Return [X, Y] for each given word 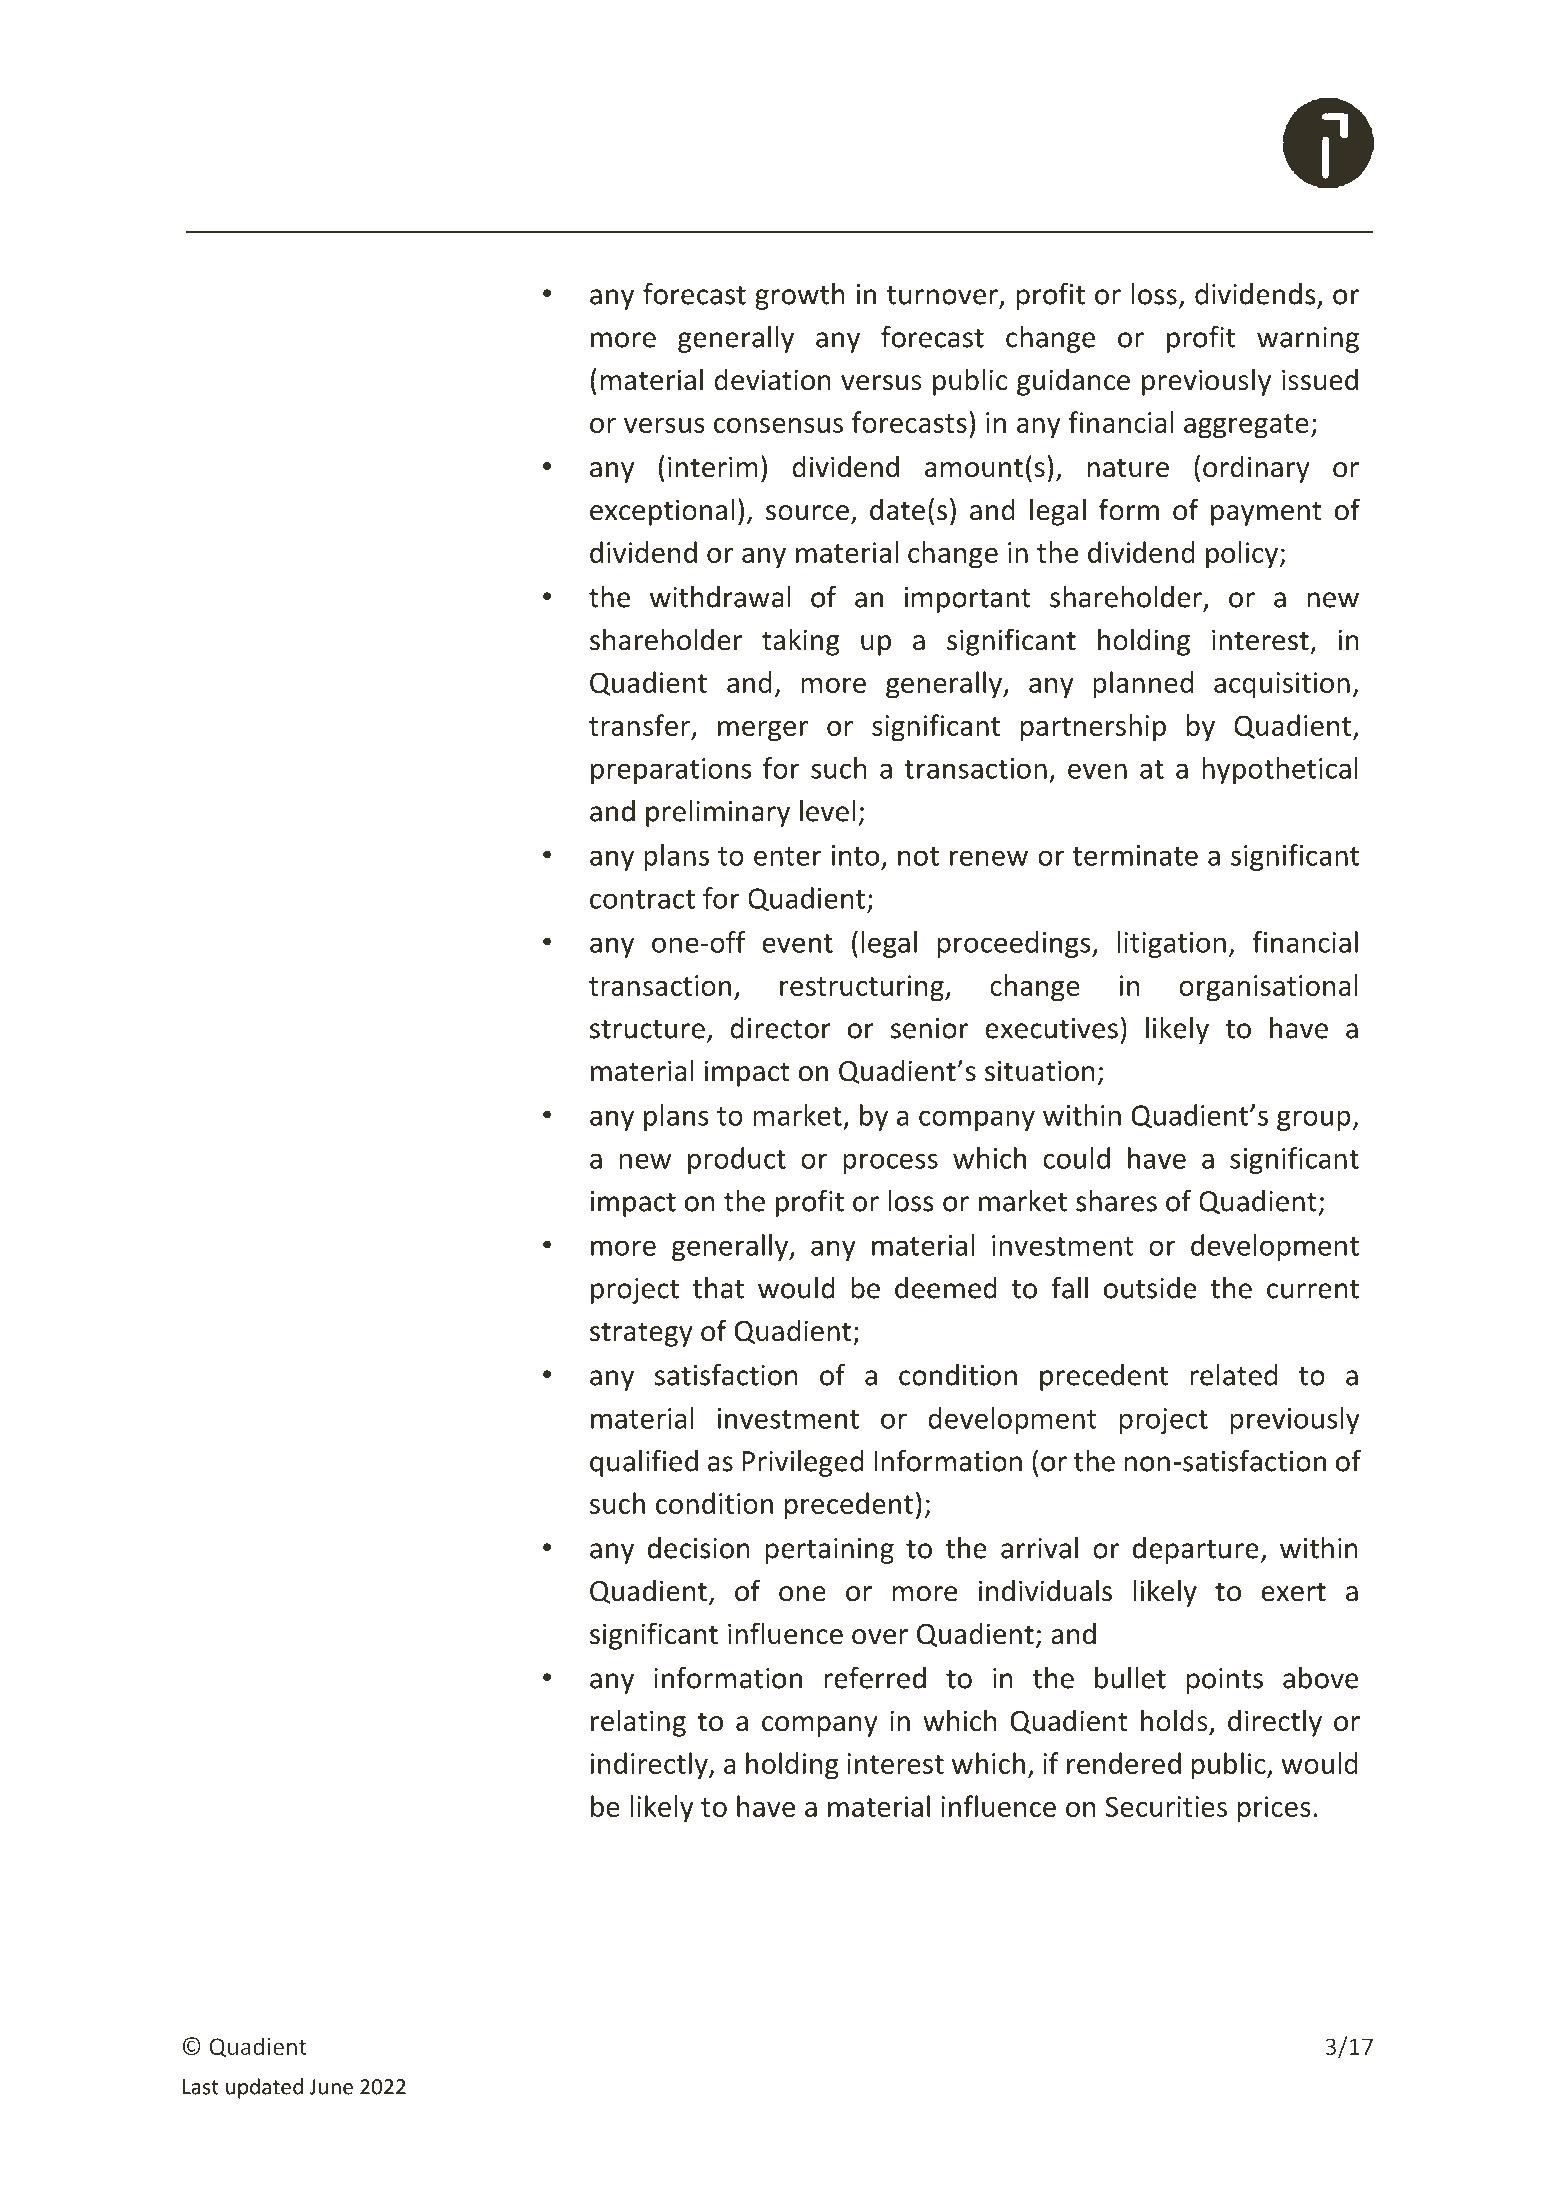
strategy [641, 1334]
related [1233, 1375]
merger [763, 731]
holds [1174, 1720]
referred [875, 1678]
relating [638, 1723]
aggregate [1246, 426]
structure [647, 1029]
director [780, 1028]
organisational [1268, 988]
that [718, 1288]
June [331, 2087]
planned [1143, 685]
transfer [639, 725]
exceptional [662, 512]
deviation [772, 379]
